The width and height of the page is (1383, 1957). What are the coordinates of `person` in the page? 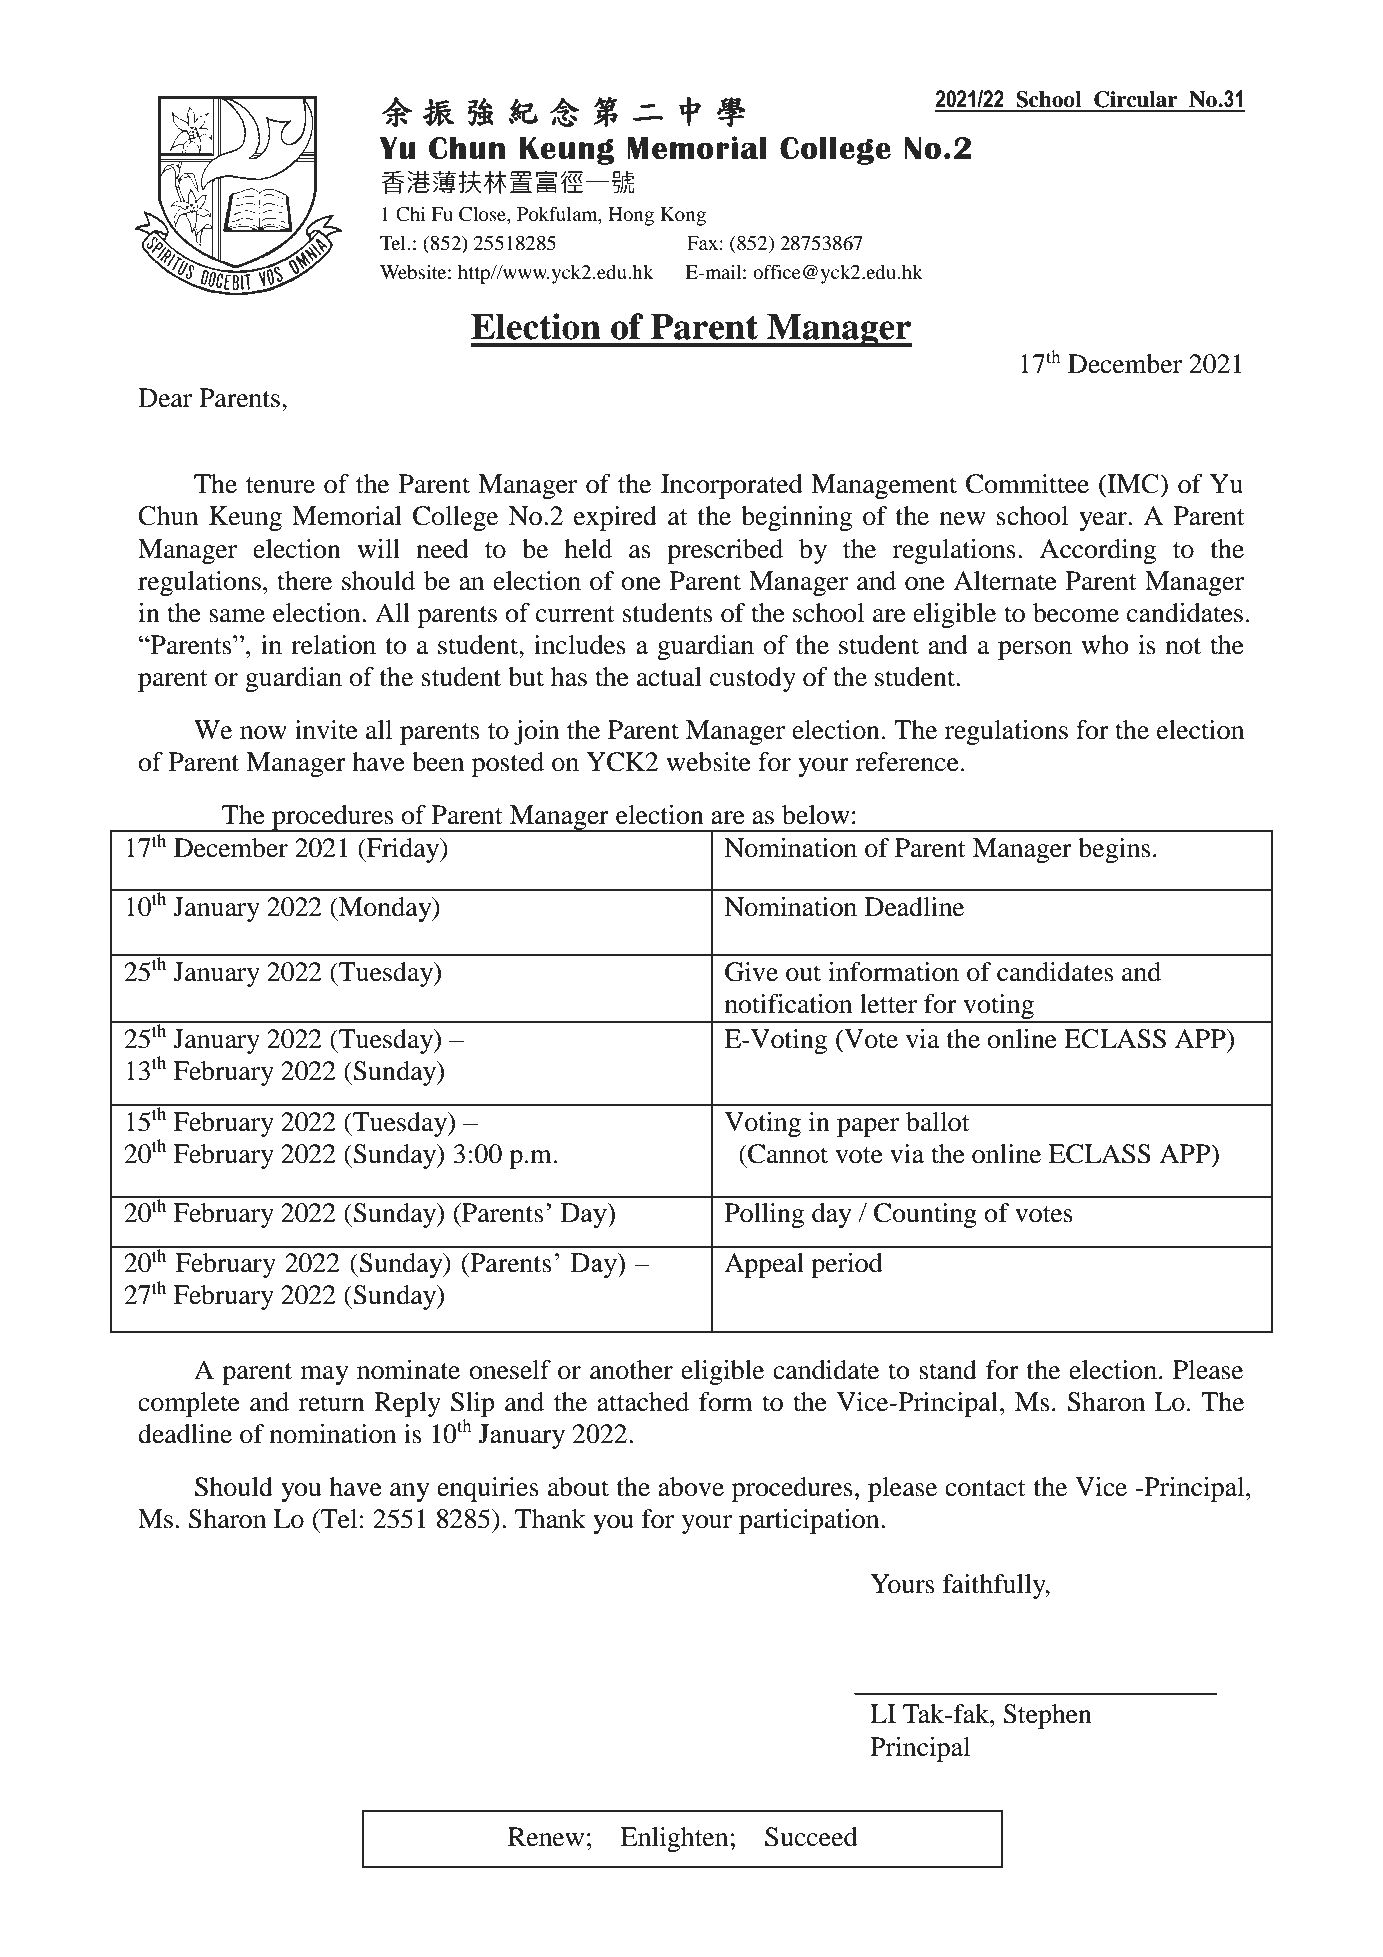 It's located at (1035, 650).
